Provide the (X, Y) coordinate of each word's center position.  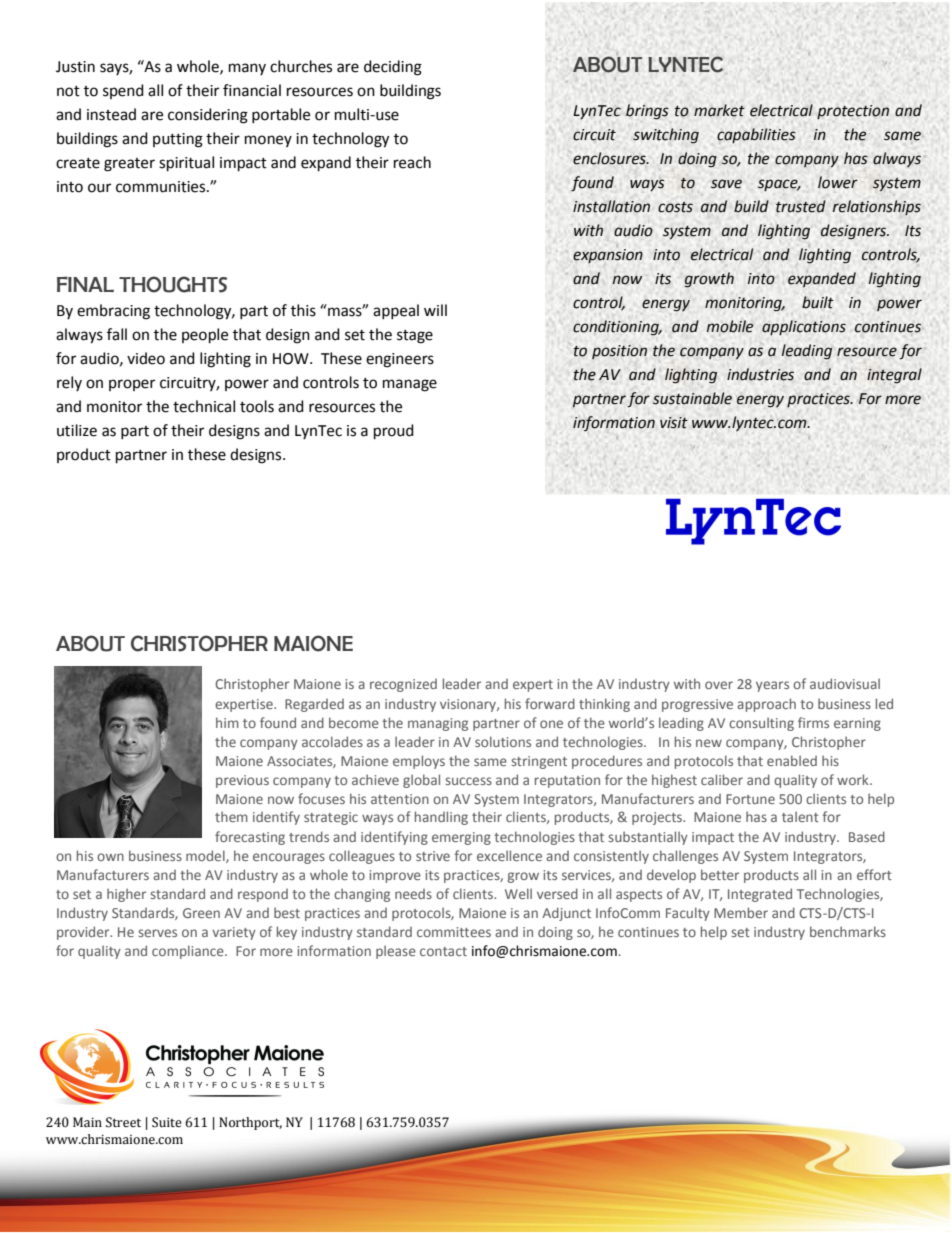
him (227, 722)
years (772, 686)
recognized (403, 685)
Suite (167, 1122)
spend (123, 91)
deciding (393, 68)
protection (853, 112)
